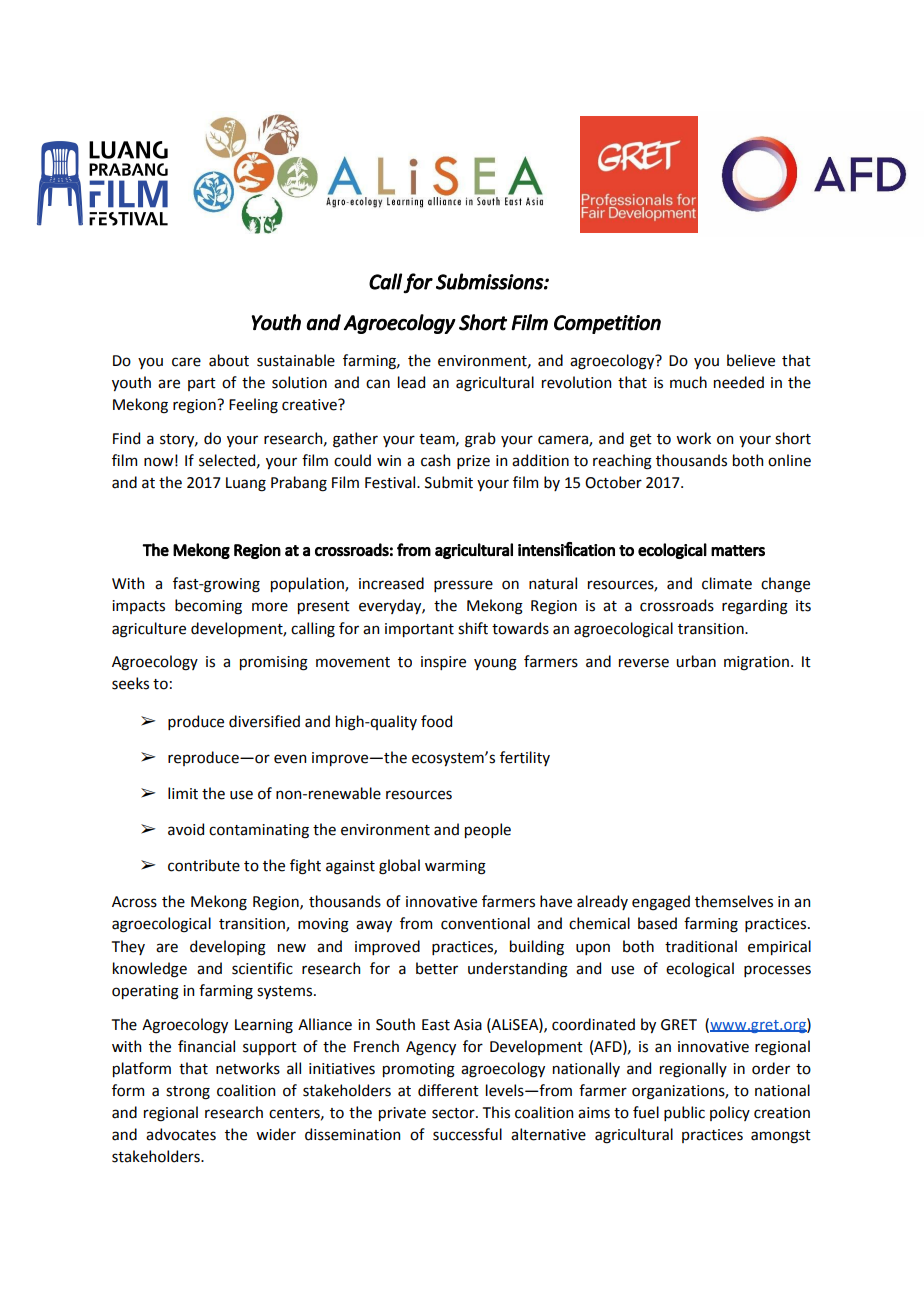  Describe the element at coordinates (188, 1093) in the screenshot. I see `strong` at that location.
